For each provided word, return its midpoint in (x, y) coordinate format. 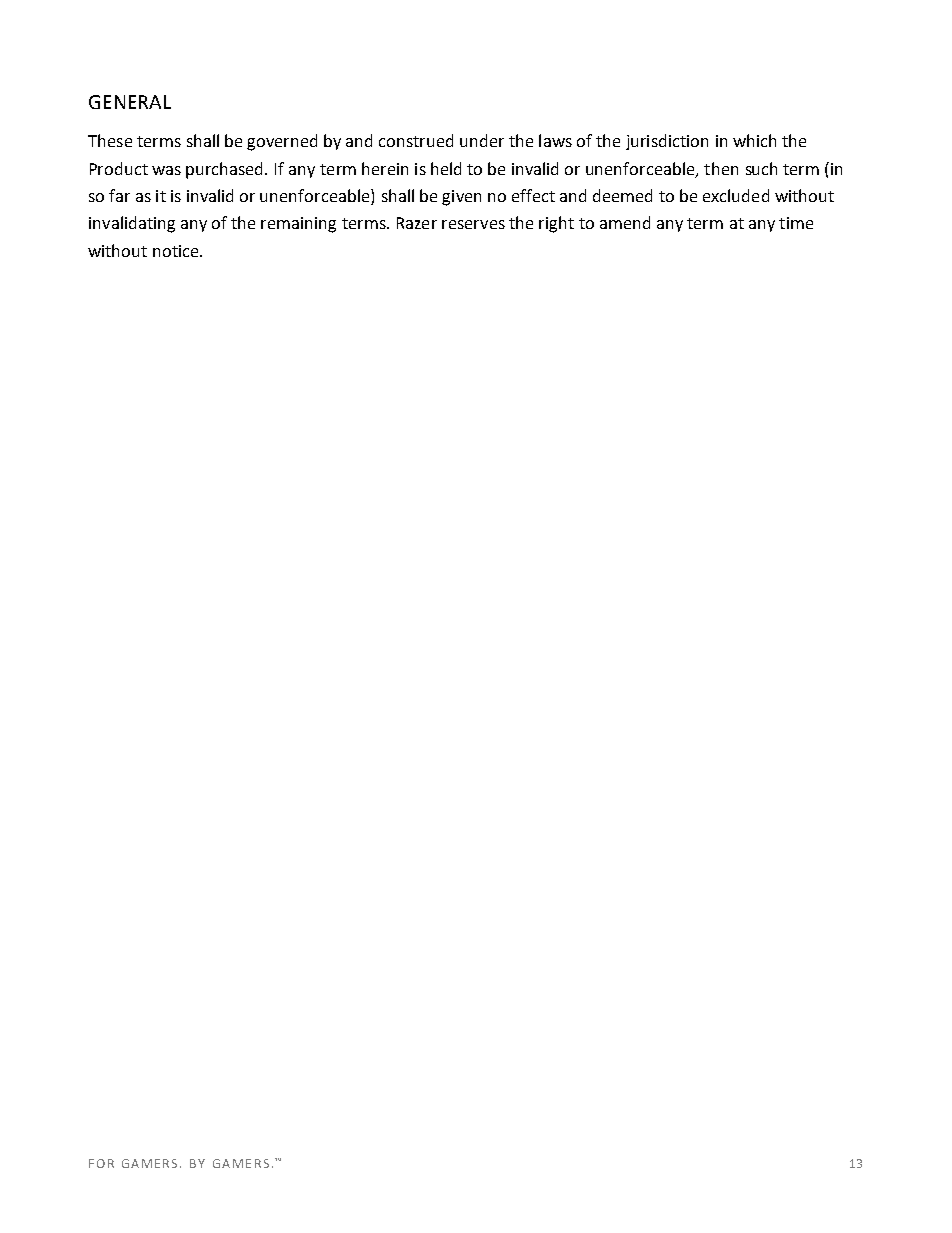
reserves (473, 224)
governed (282, 142)
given (461, 198)
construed (416, 140)
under (482, 140)
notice (177, 251)
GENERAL (130, 102)
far (119, 195)
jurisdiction (667, 142)
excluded (736, 195)
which (754, 140)
